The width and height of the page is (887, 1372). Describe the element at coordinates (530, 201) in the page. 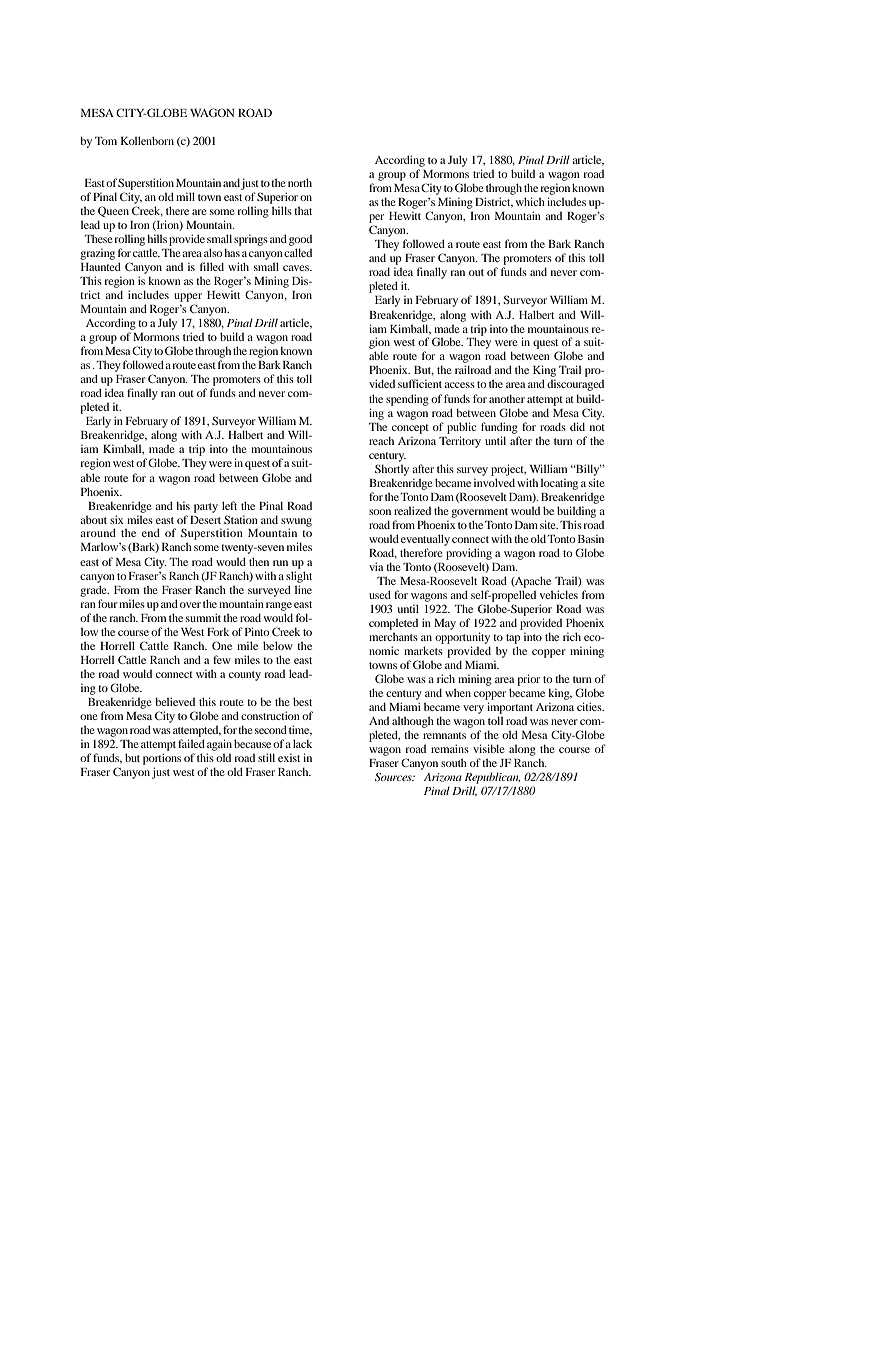

I see `which` at that location.
